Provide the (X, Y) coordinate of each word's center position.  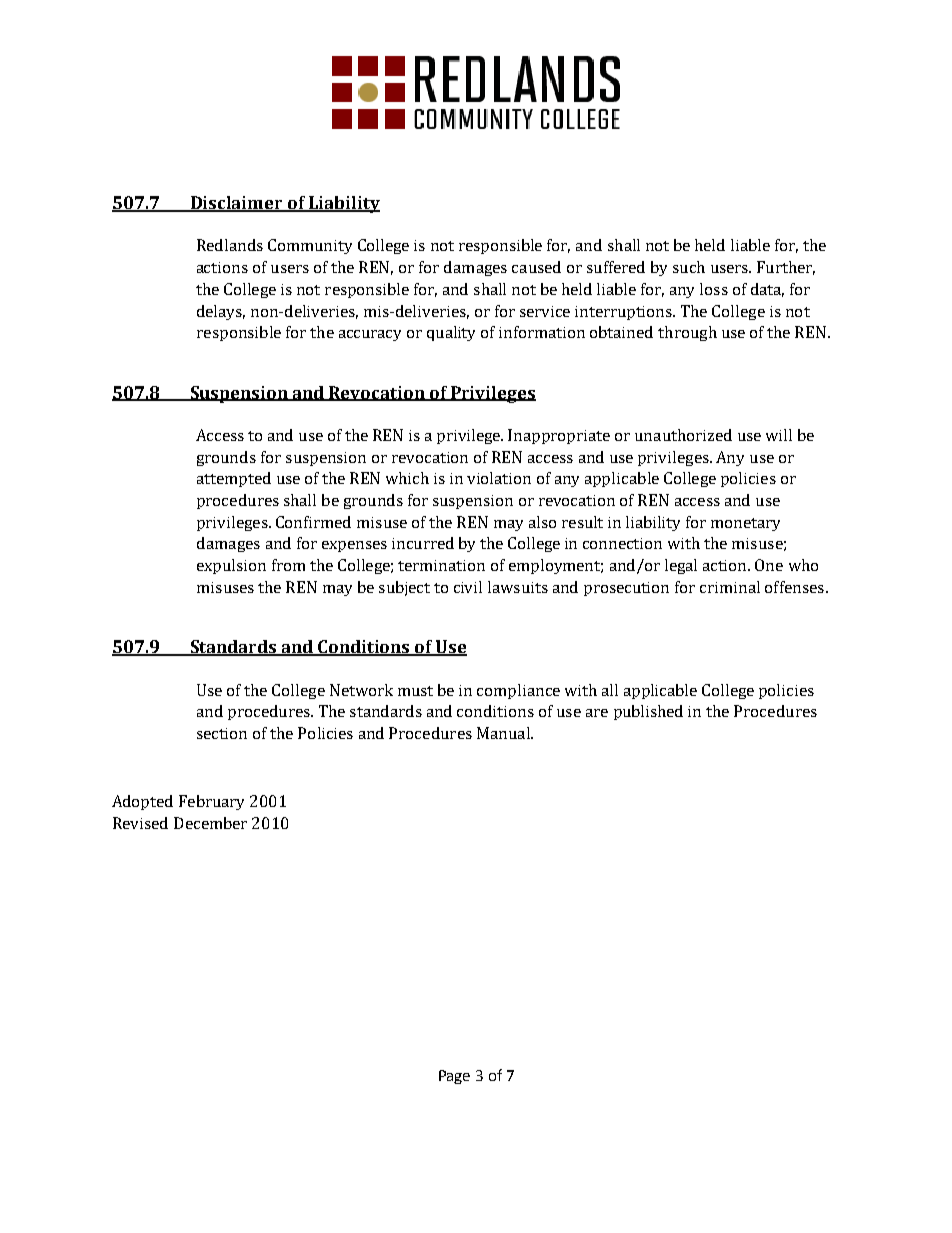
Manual (504, 733)
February (211, 802)
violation (499, 478)
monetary (745, 524)
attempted (234, 479)
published (648, 712)
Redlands (230, 245)
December (210, 823)
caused (536, 267)
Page (454, 1077)
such (689, 267)
